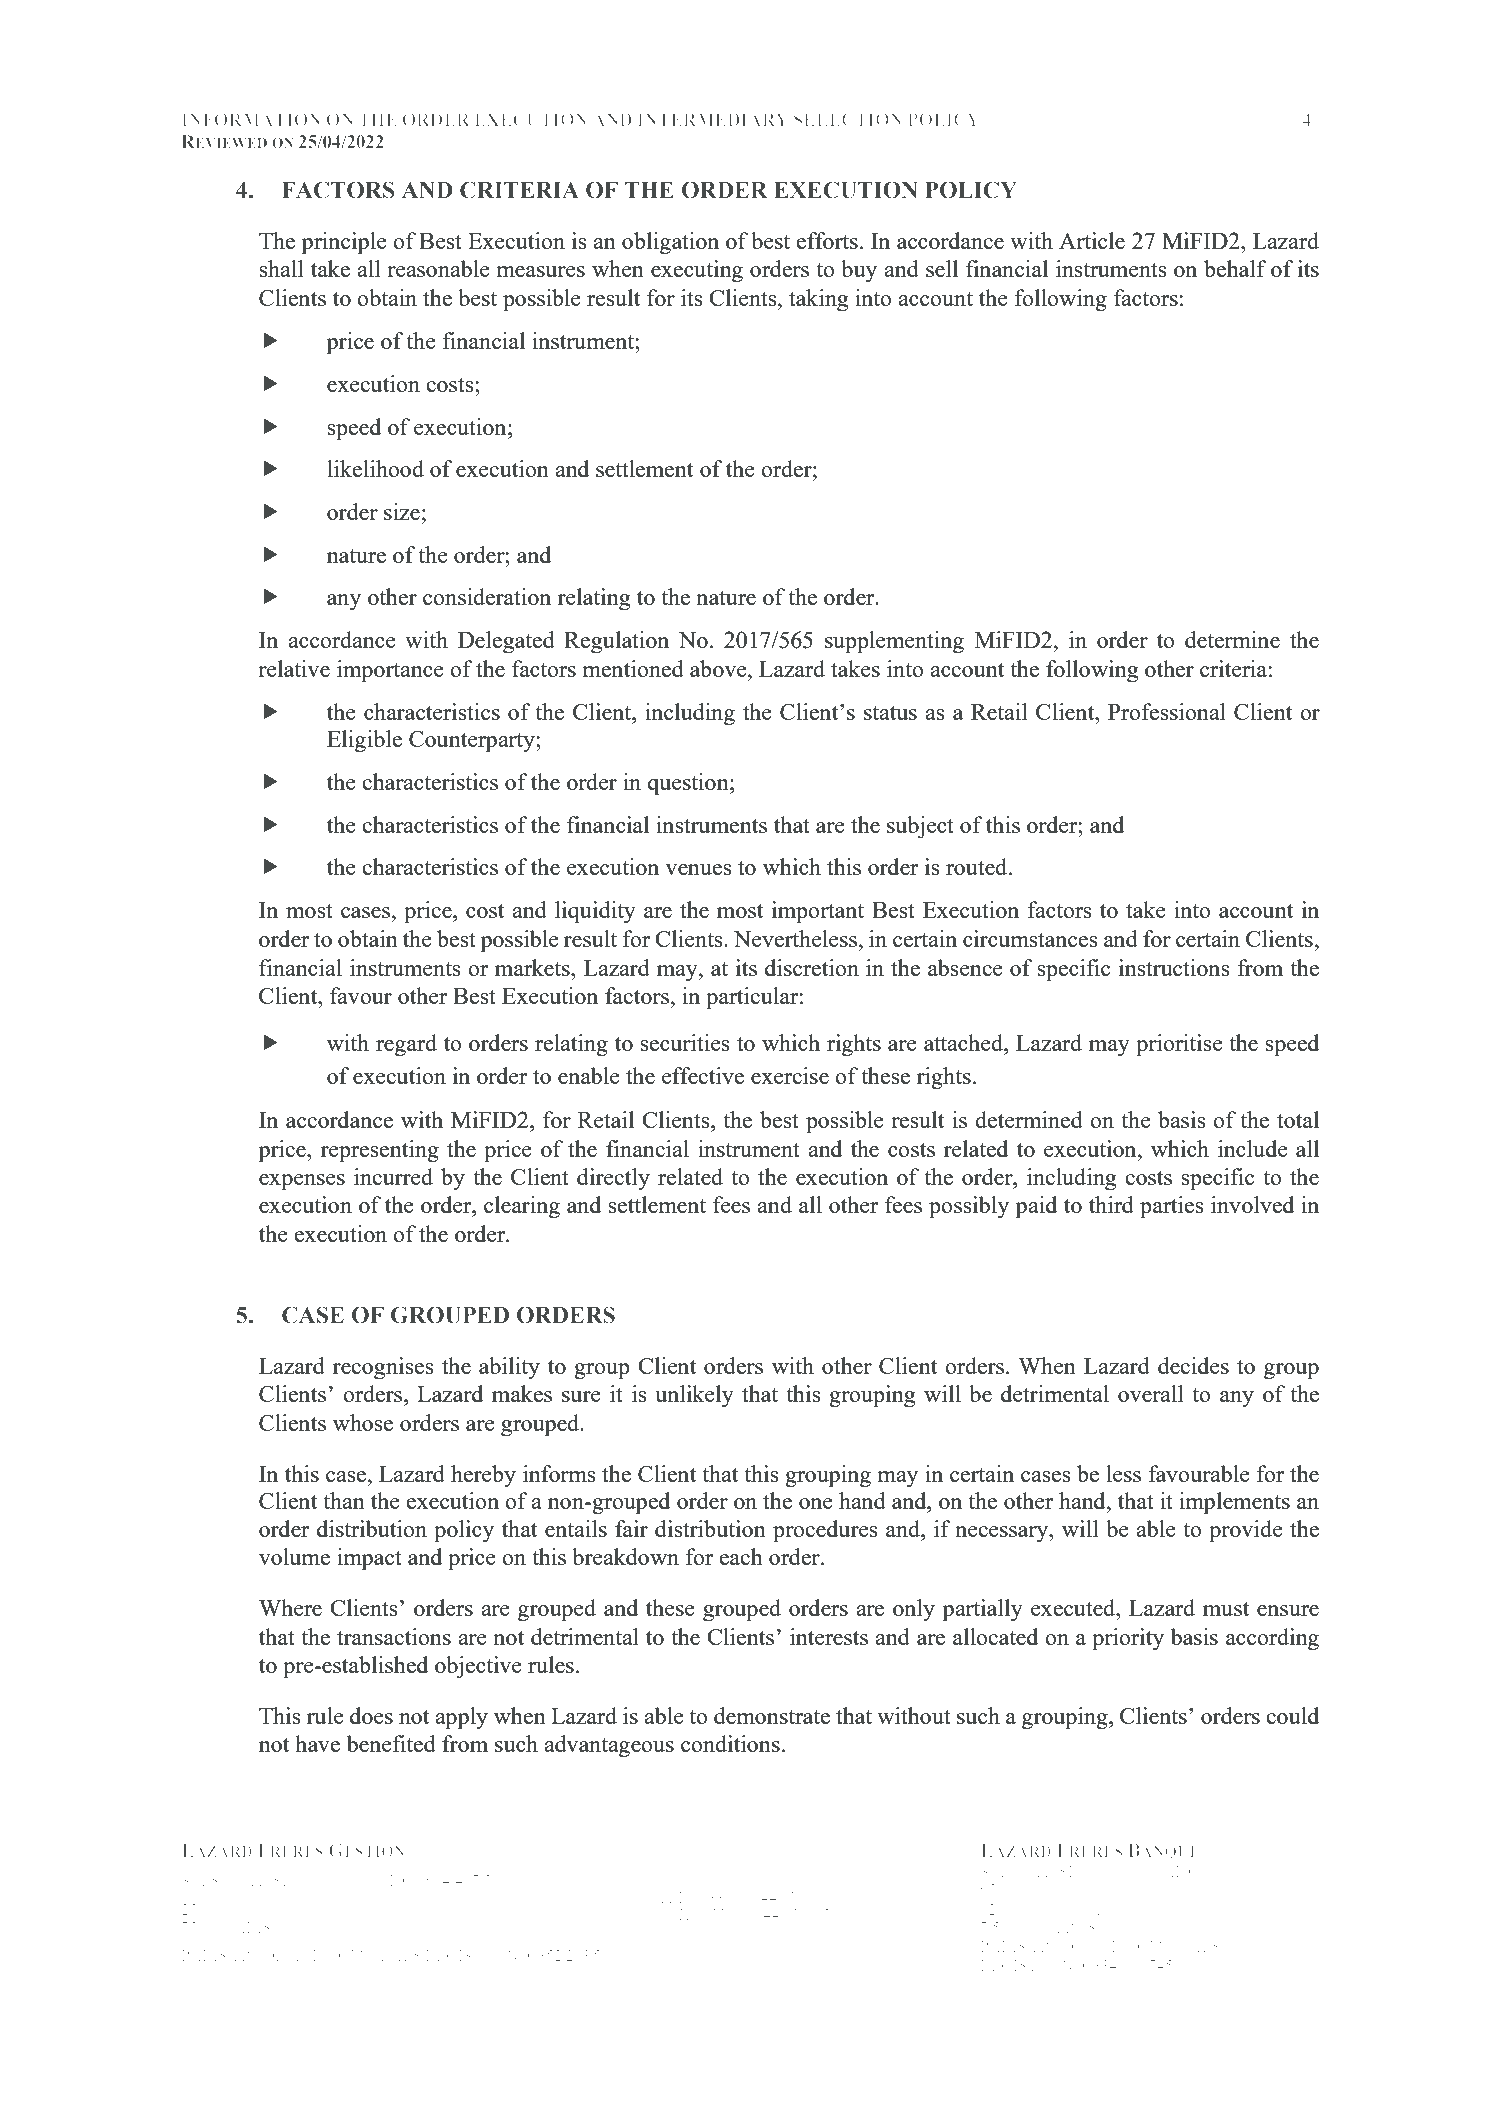 The height and width of the screenshot is (2123, 1501). Describe the element at coordinates (1092, 240) in the screenshot. I see `Article` at that location.
